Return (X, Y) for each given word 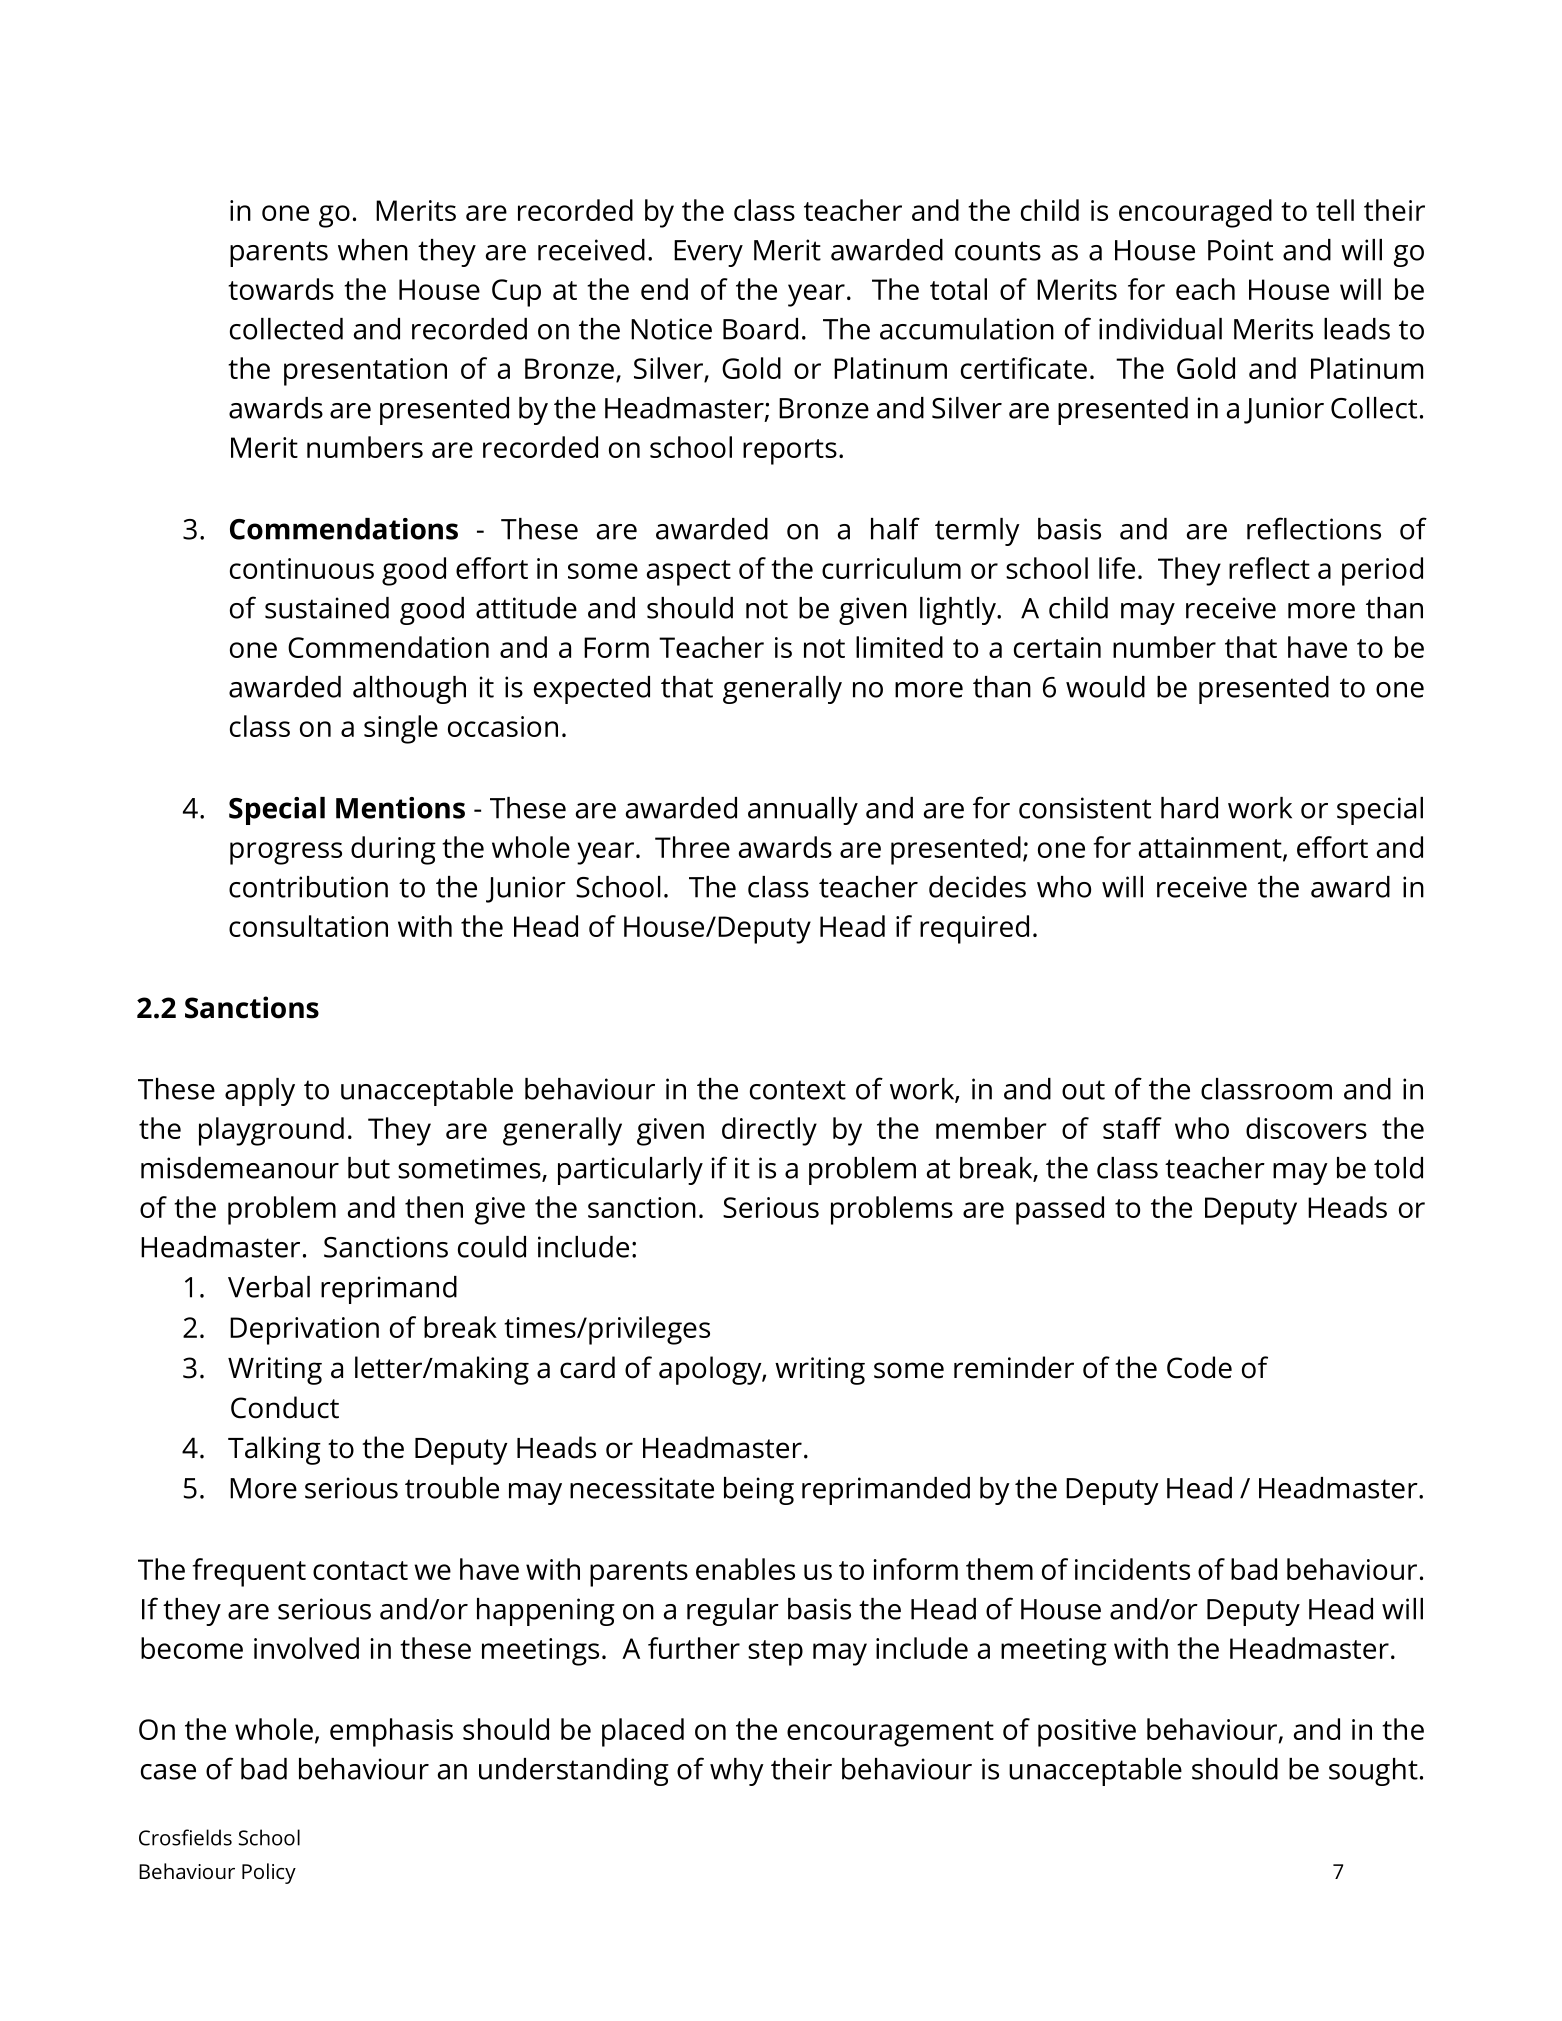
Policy (269, 1873)
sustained (327, 608)
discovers (1306, 1128)
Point (1240, 250)
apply (260, 1092)
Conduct (285, 1407)
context (798, 1090)
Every (708, 253)
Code (1199, 1367)
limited (899, 647)
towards (281, 289)
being (759, 1491)
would (1105, 687)
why (737, 1772)
